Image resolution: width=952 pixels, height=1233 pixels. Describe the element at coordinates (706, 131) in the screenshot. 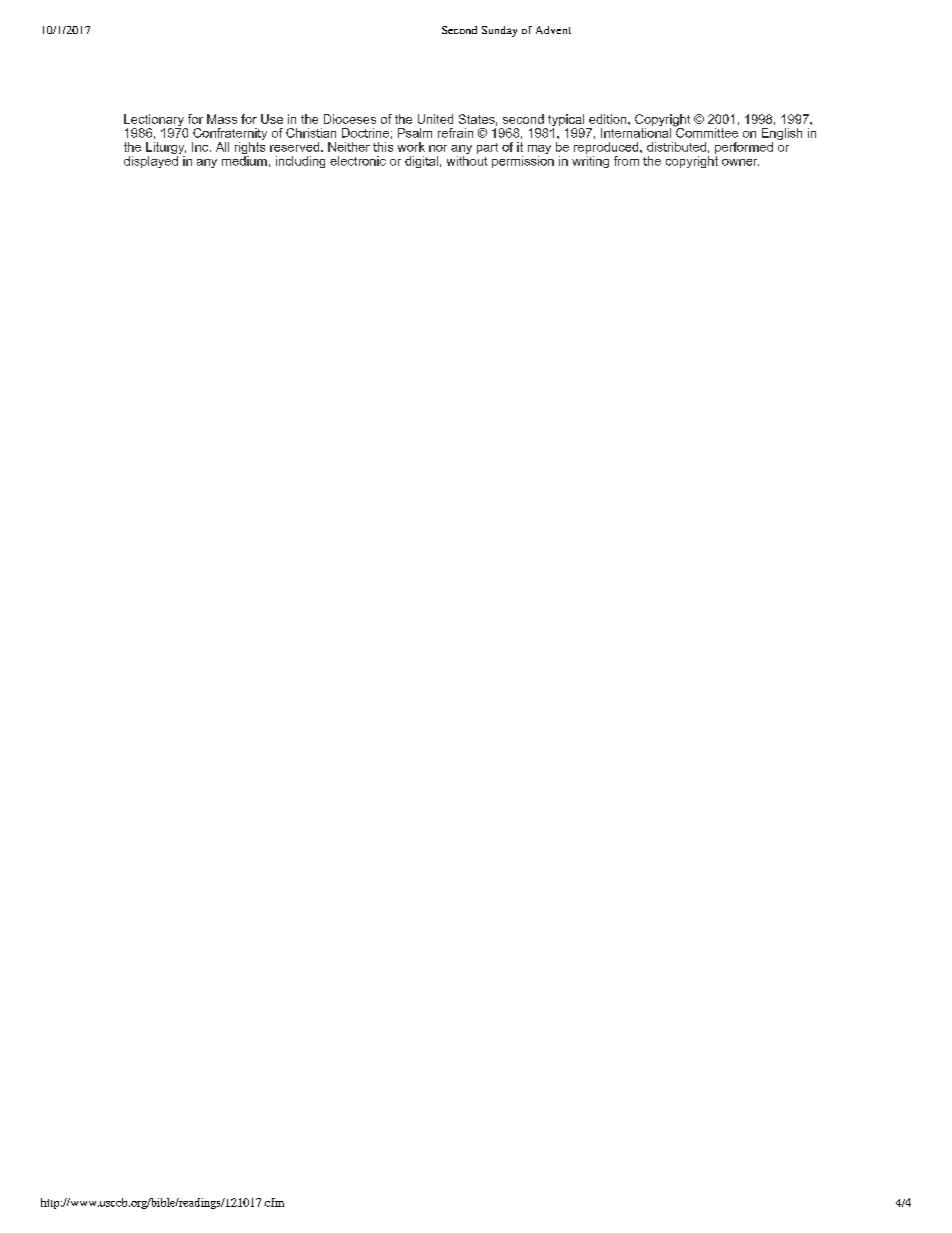

I see `Committee` at that location.
